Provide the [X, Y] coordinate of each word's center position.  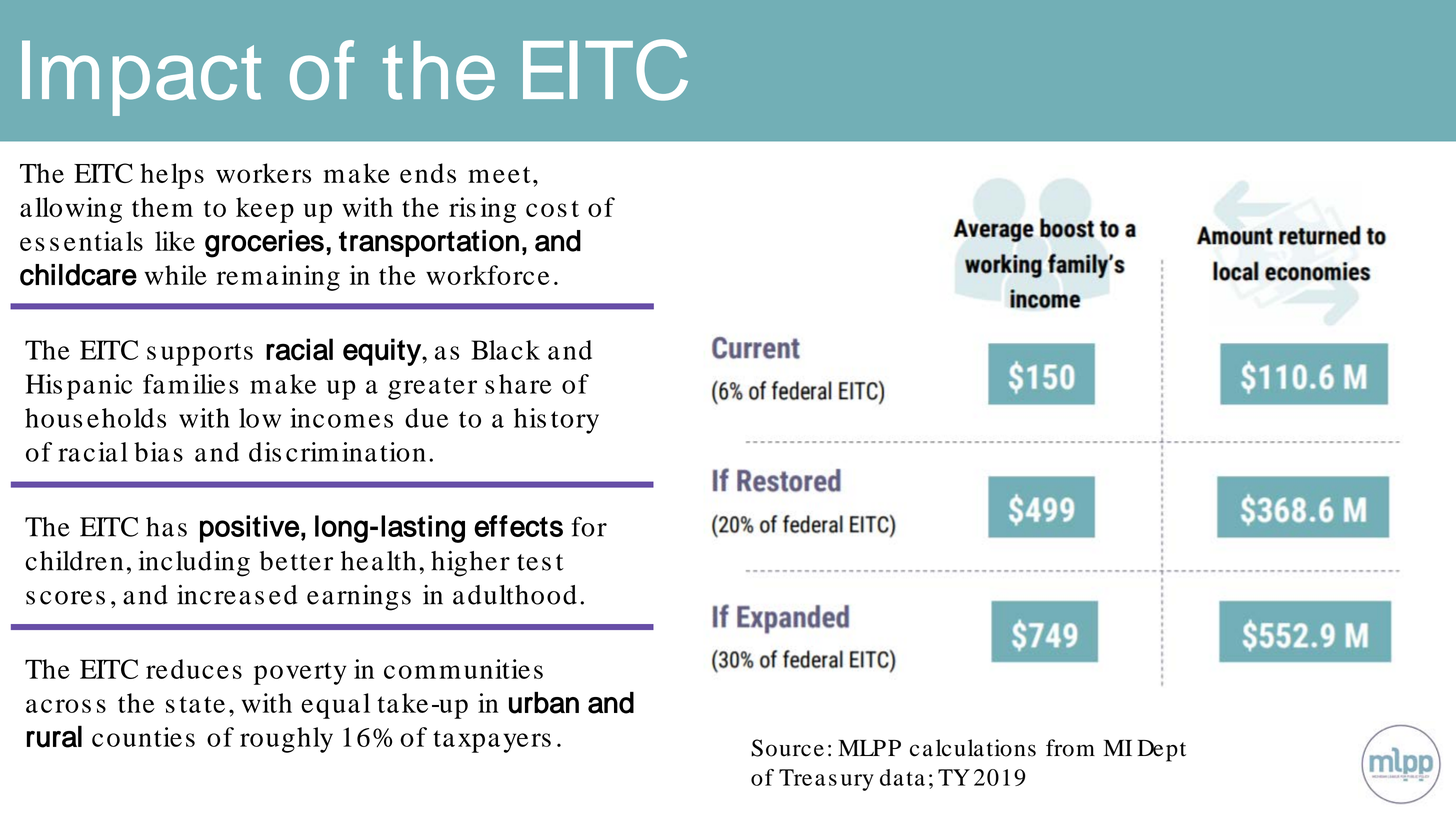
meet [499, 174]
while [175, 275]
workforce [488, 275]
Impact [141, 78]
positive [249, 529]
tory [575, 422]
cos [546, 210]
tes [534, 562]
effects [518, 526]
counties [143, 737]
